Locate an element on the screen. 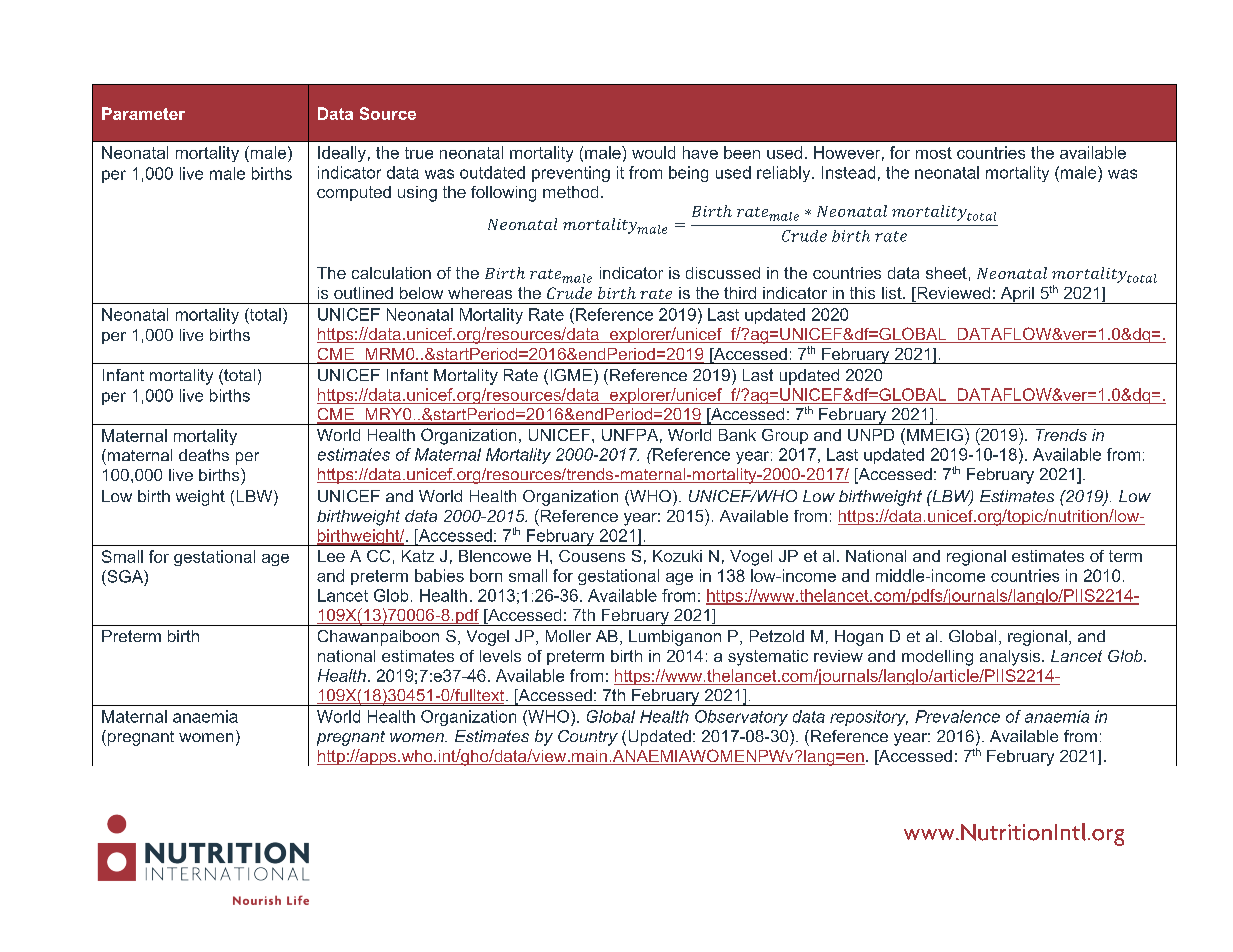  Lee is located at coordinates (331, 556).
